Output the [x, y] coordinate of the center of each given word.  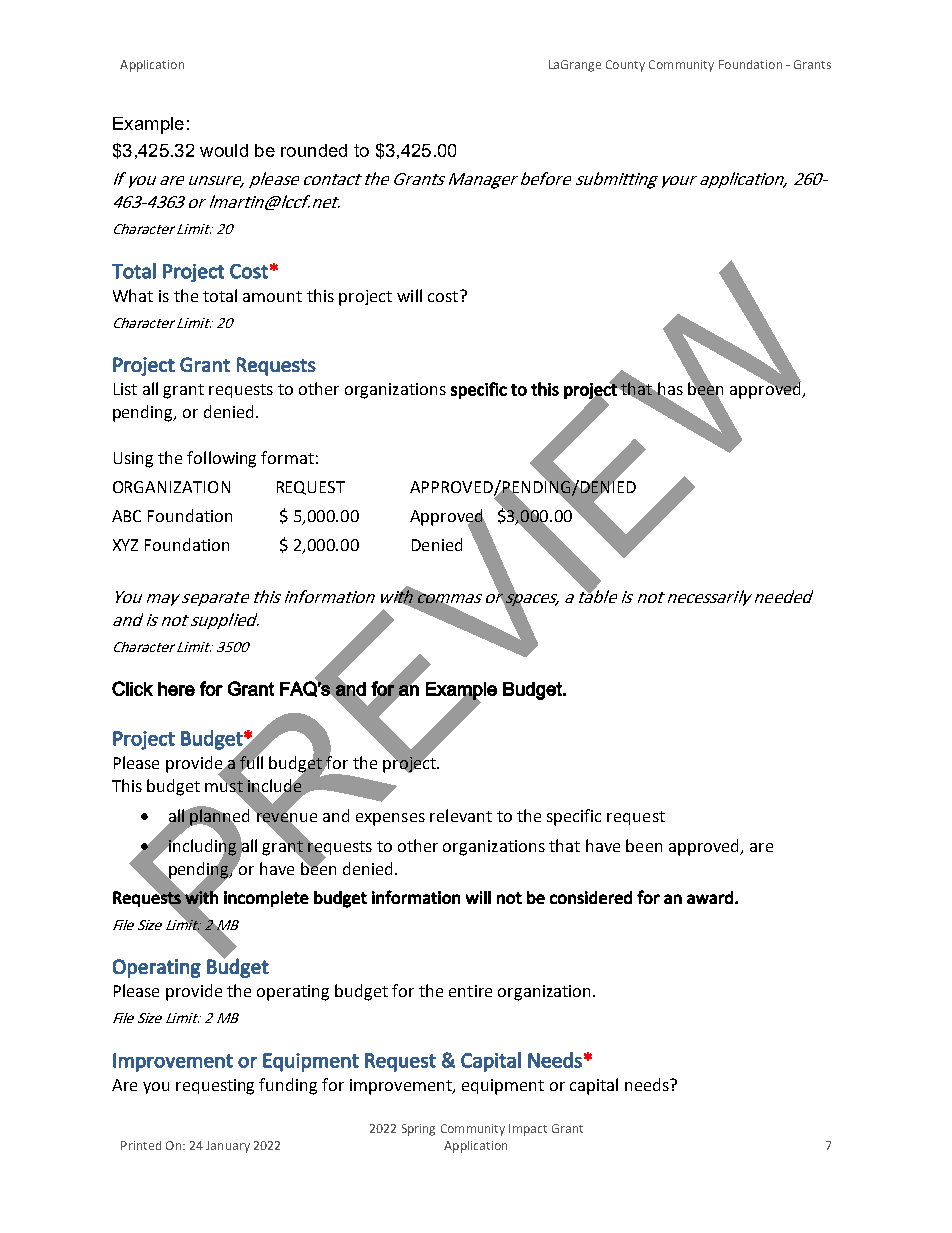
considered [591, 897]
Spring [418, 1130]
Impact [528, 1130]
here [176, 689]
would [224, 150]
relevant [461, 815]
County [625, 66]
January [228, 1147]
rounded [314, 150]
